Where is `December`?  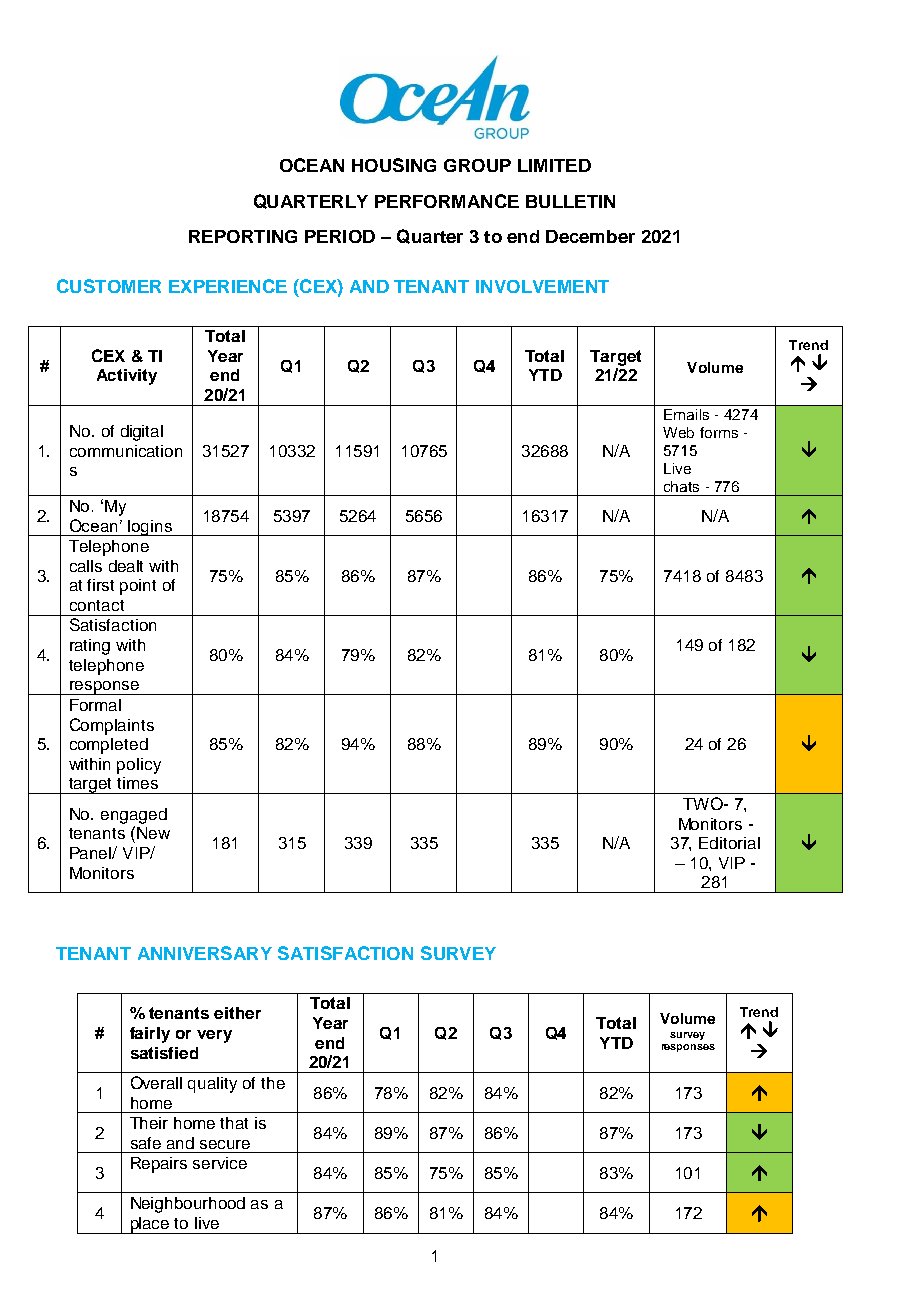 December is located at coordinates (590, 236).
